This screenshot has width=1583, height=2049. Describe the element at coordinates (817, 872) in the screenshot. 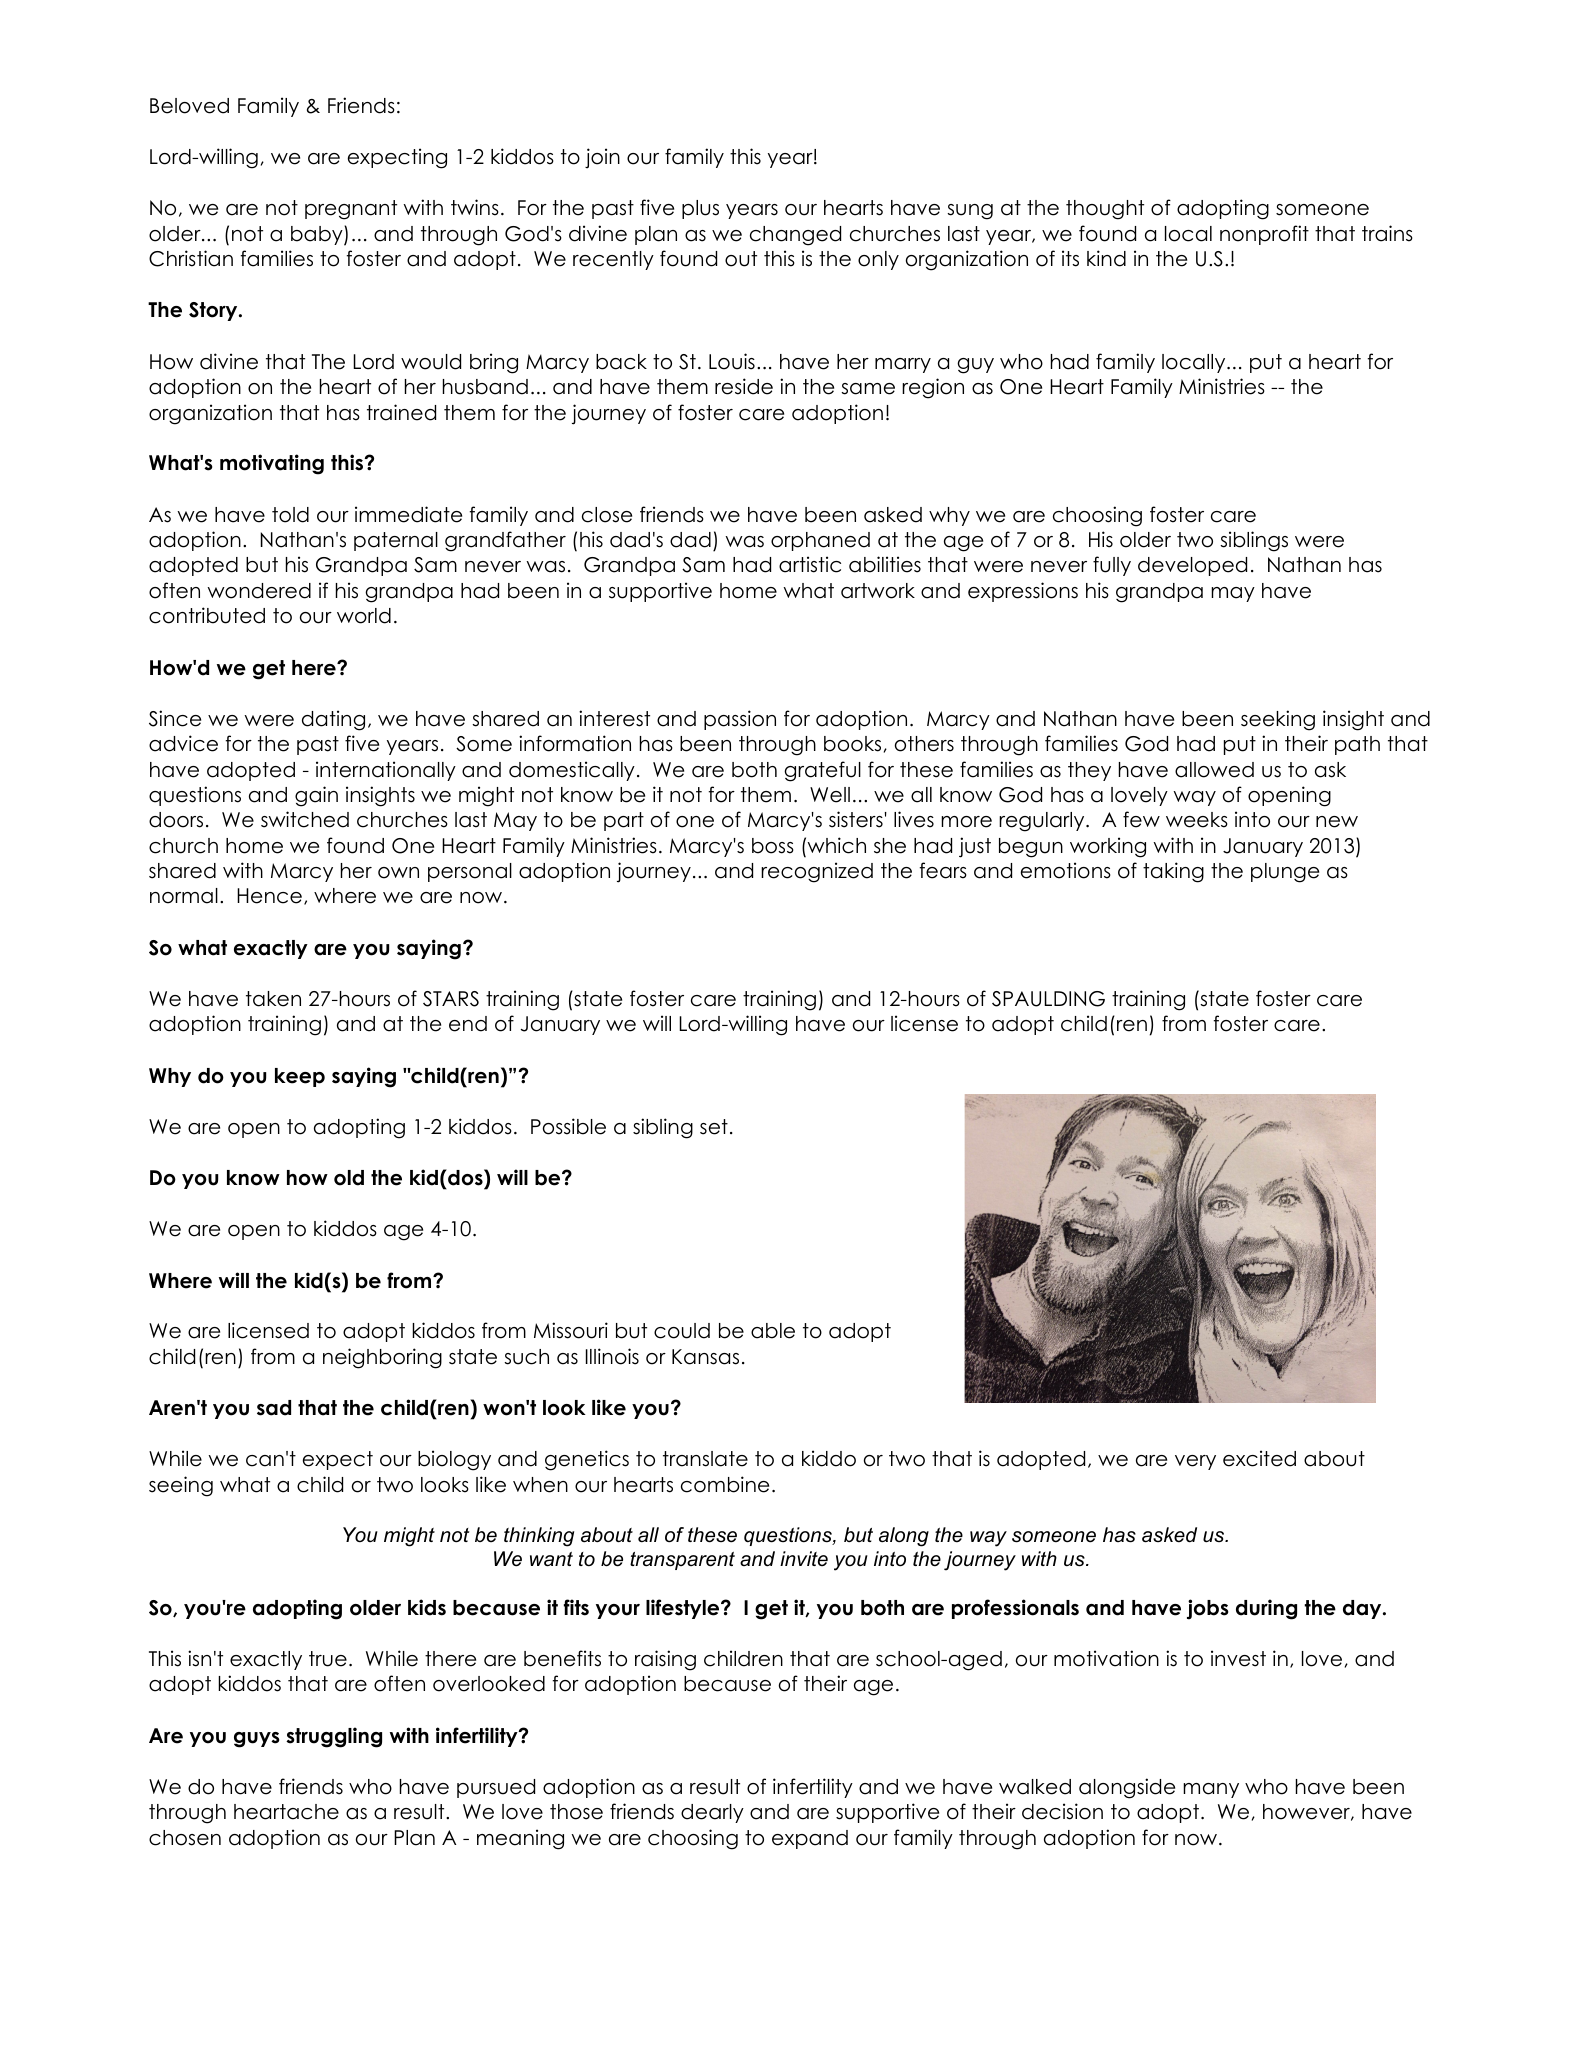

I see `recognized` at that location.
